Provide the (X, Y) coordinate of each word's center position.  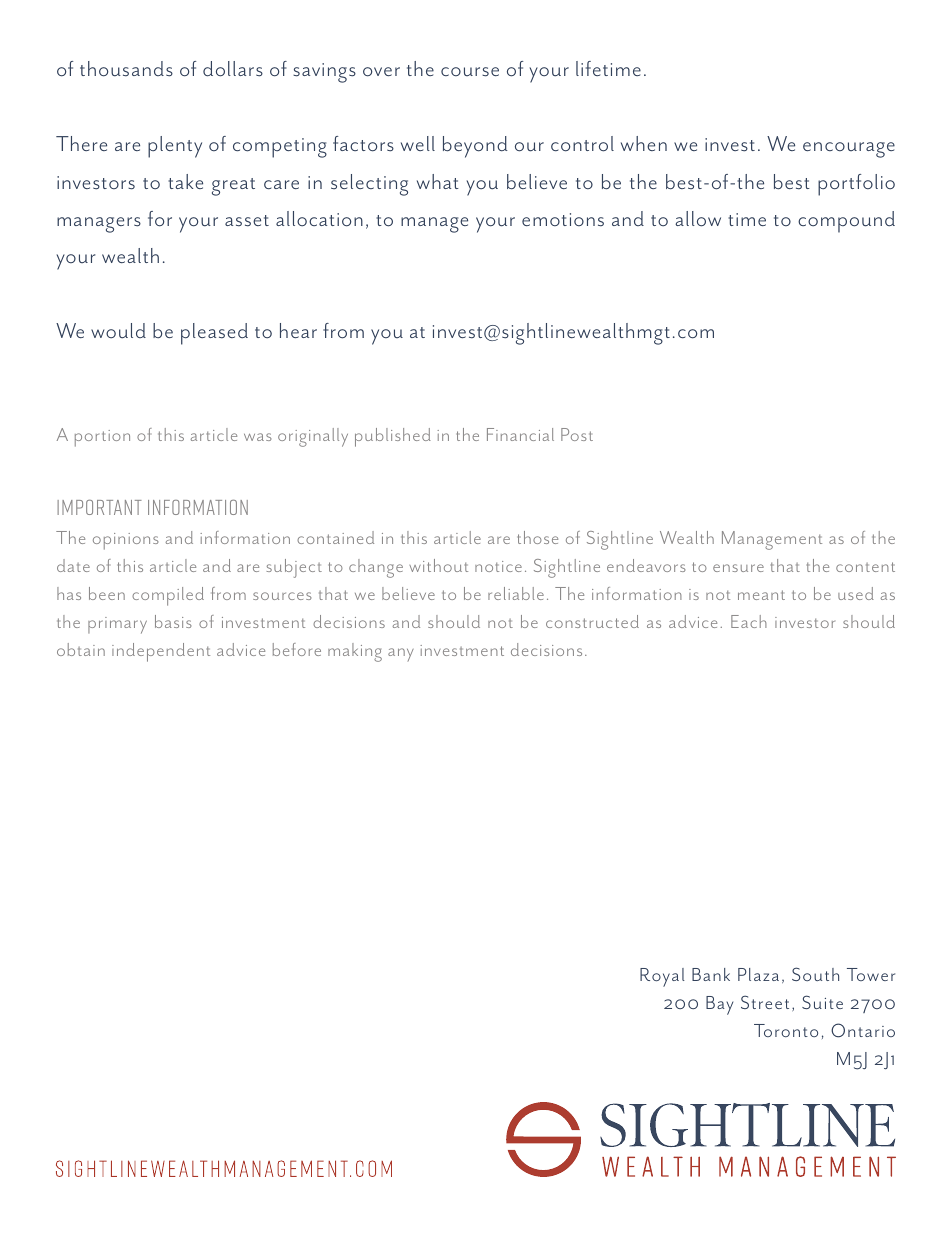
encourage (849, 150)
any (401, 654)
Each (749, 621)
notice (498, 566)
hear (298, 330)
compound (846, 222)
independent (161, 652)
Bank (711, 974)
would (118, 331)
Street (765, 1002)
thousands (126, 69)
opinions (126, 541)
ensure (738, 568)
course (470, 72)
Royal (662, 977)
